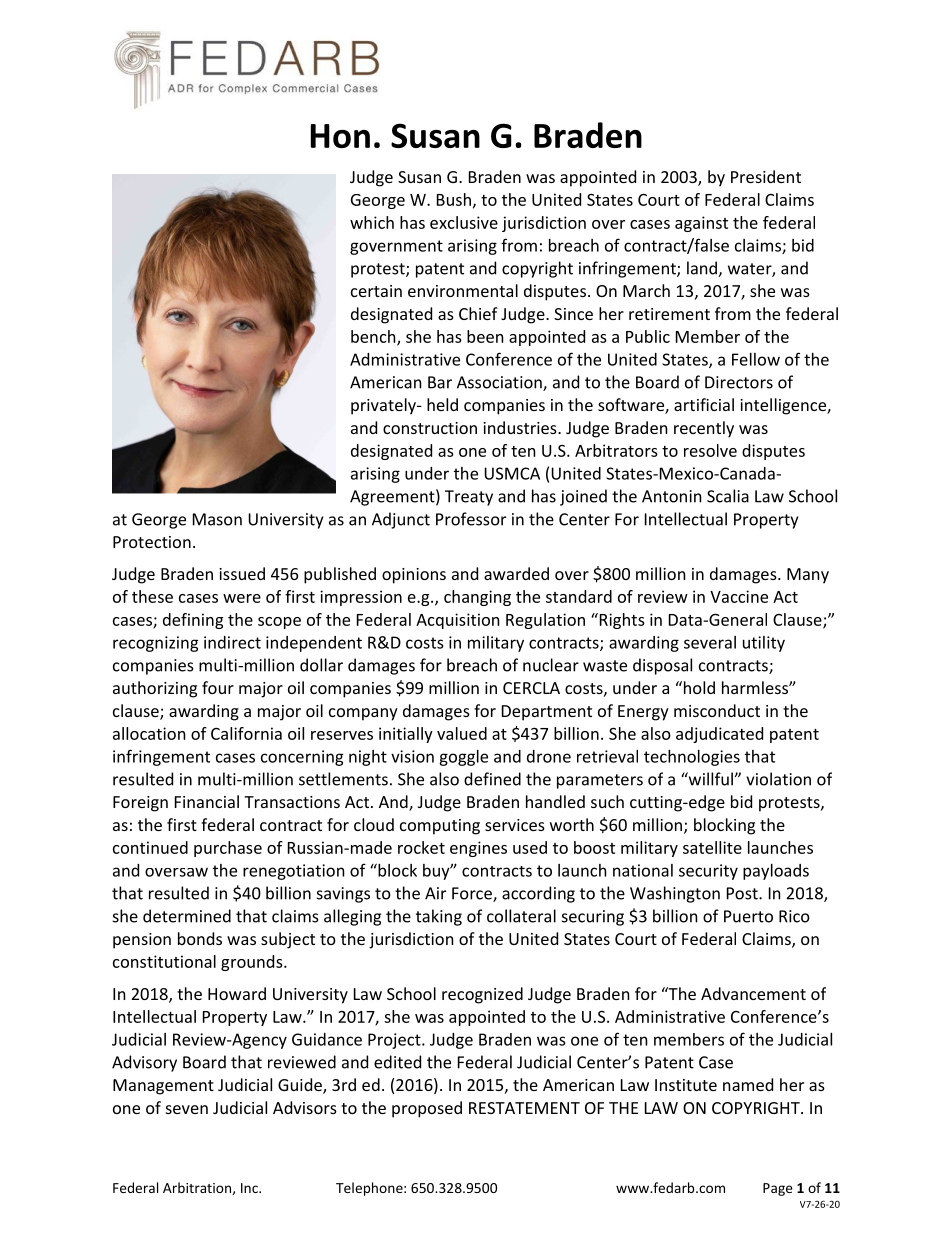 This screenshot has height=1233, width=952. I want to click on seven, so click(187, 1109).
